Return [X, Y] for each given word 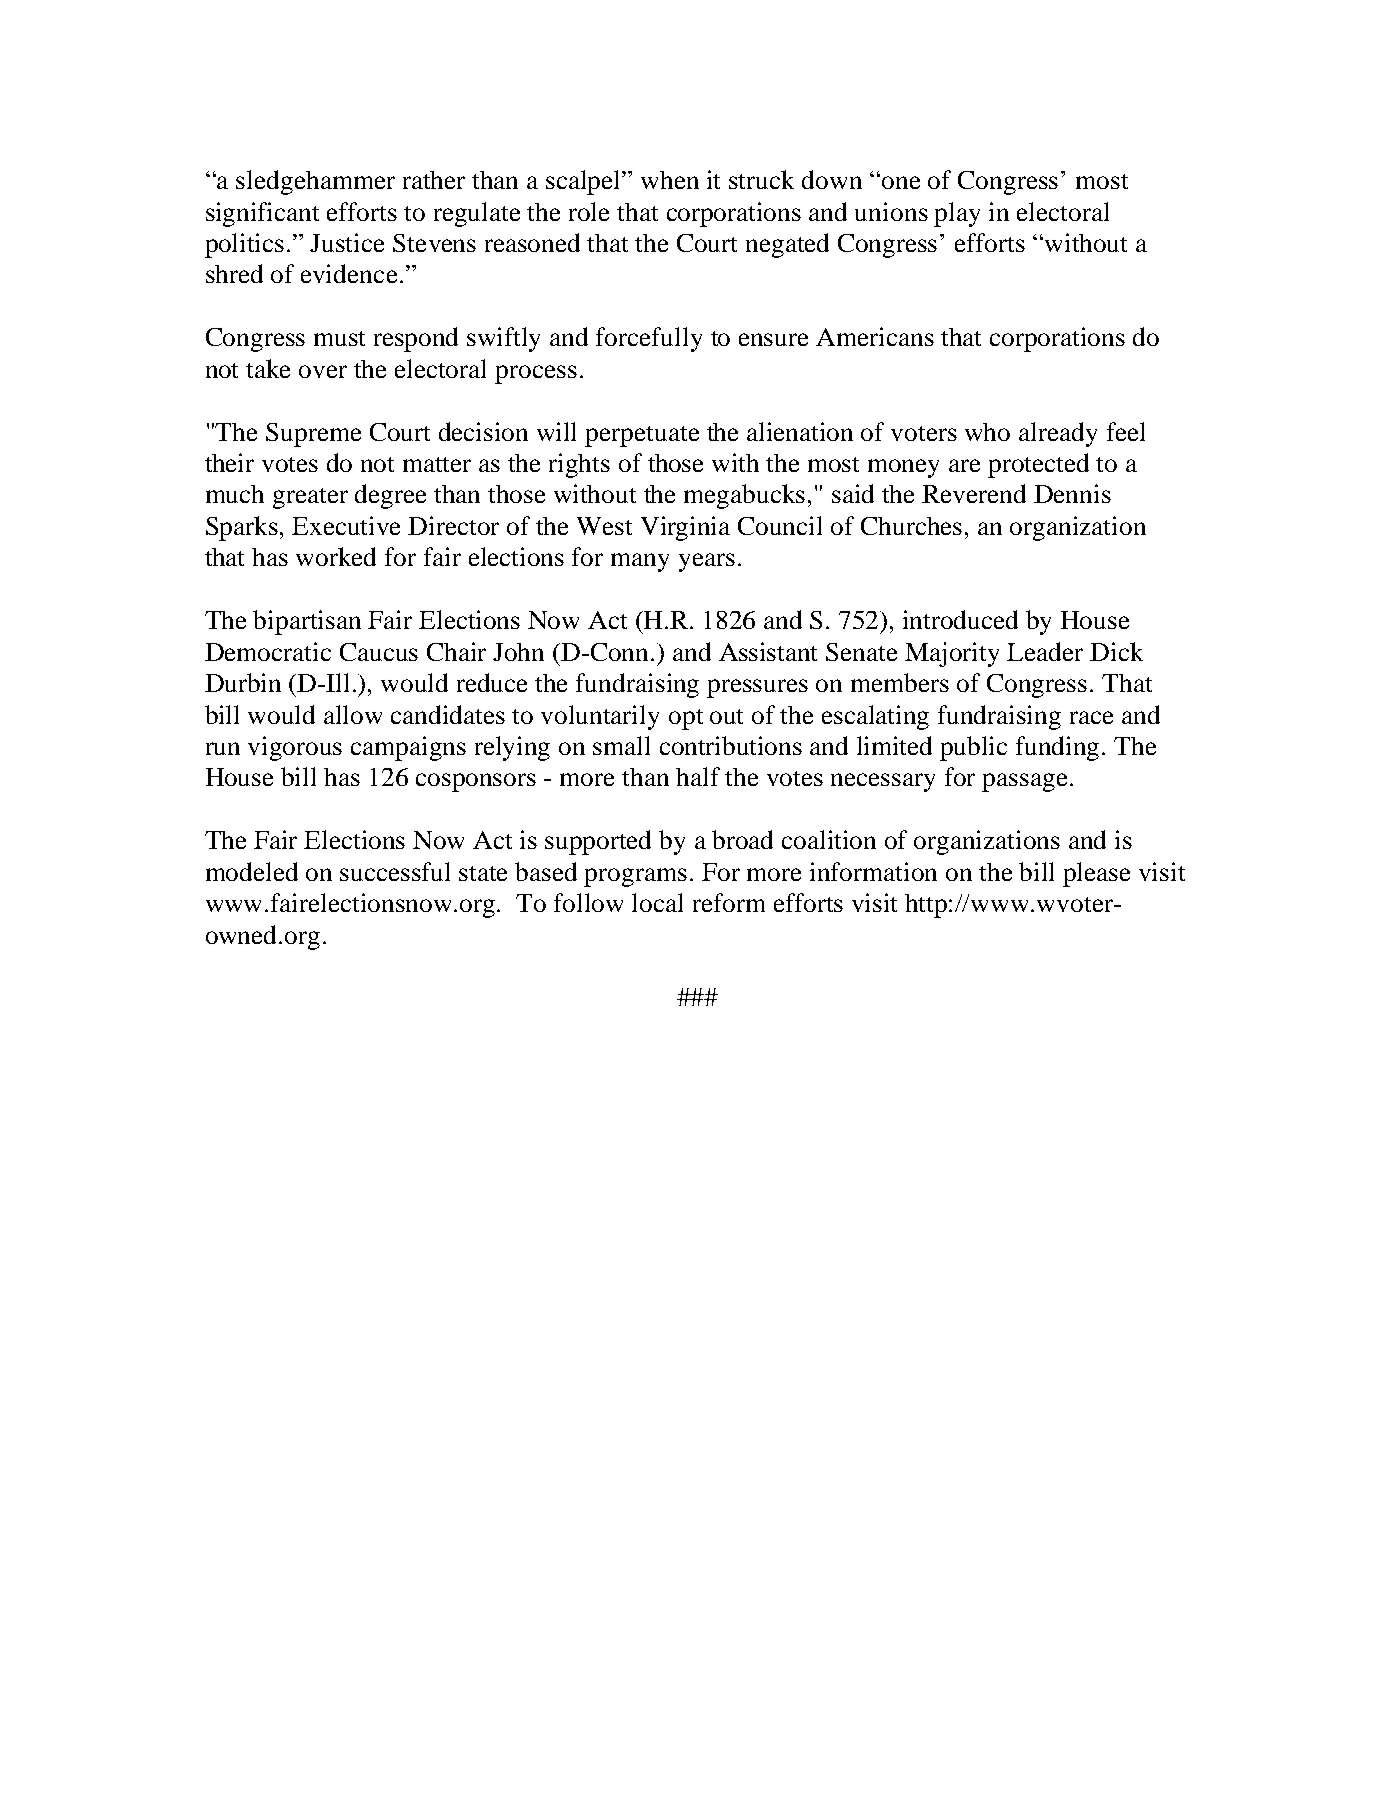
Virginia [685, 528]
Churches [911, 526]
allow [353, 714]
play [957, 214]
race [1091, 717]
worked [336, 556]
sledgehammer [315, 182]
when [670, 180]
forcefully [649, 339]
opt [686, 719]
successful [395, 871]
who [987, 432]
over [323, 371]
